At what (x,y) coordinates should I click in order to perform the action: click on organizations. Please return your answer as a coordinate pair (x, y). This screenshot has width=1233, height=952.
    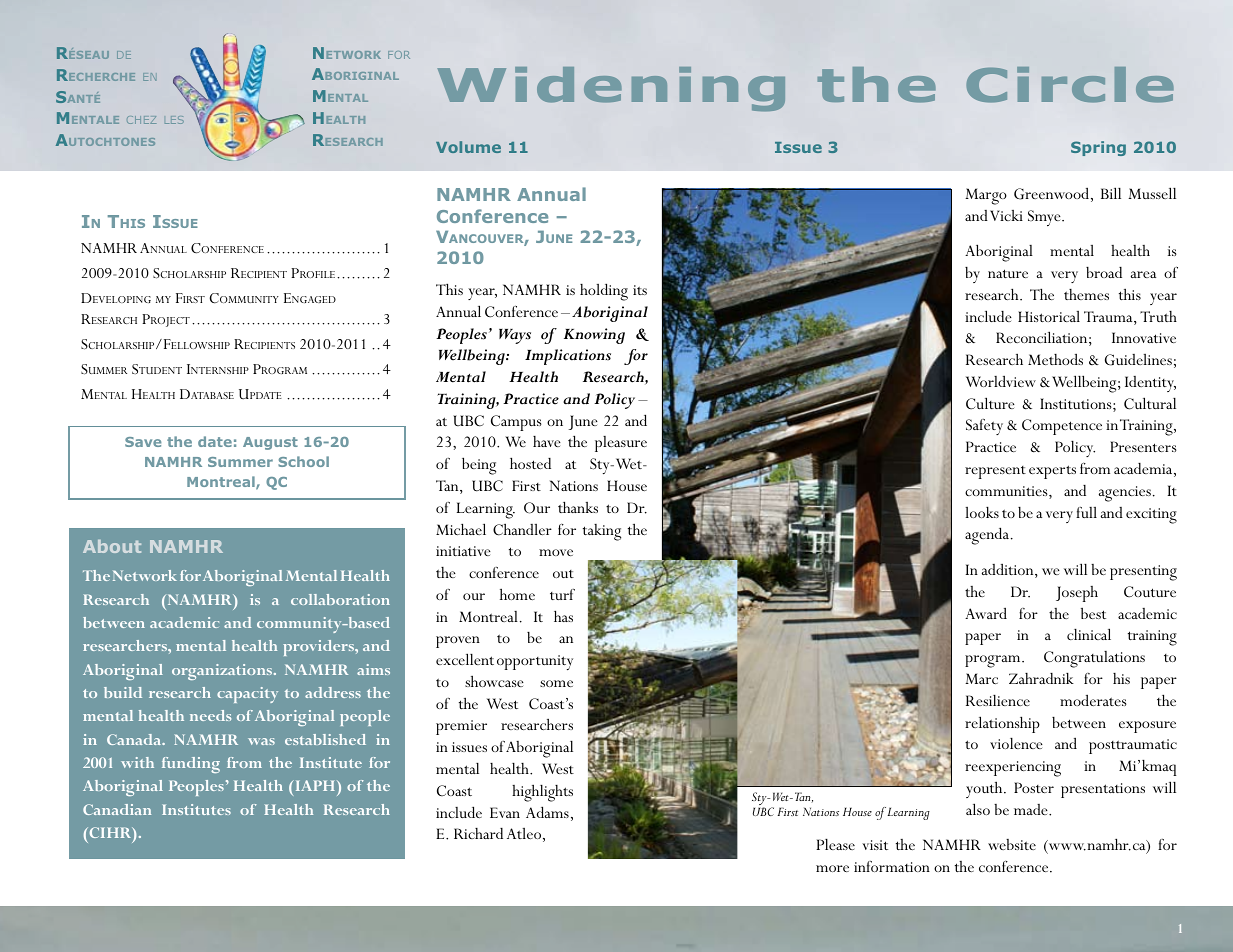
    Looking at the image, I should click on (223, 672).
